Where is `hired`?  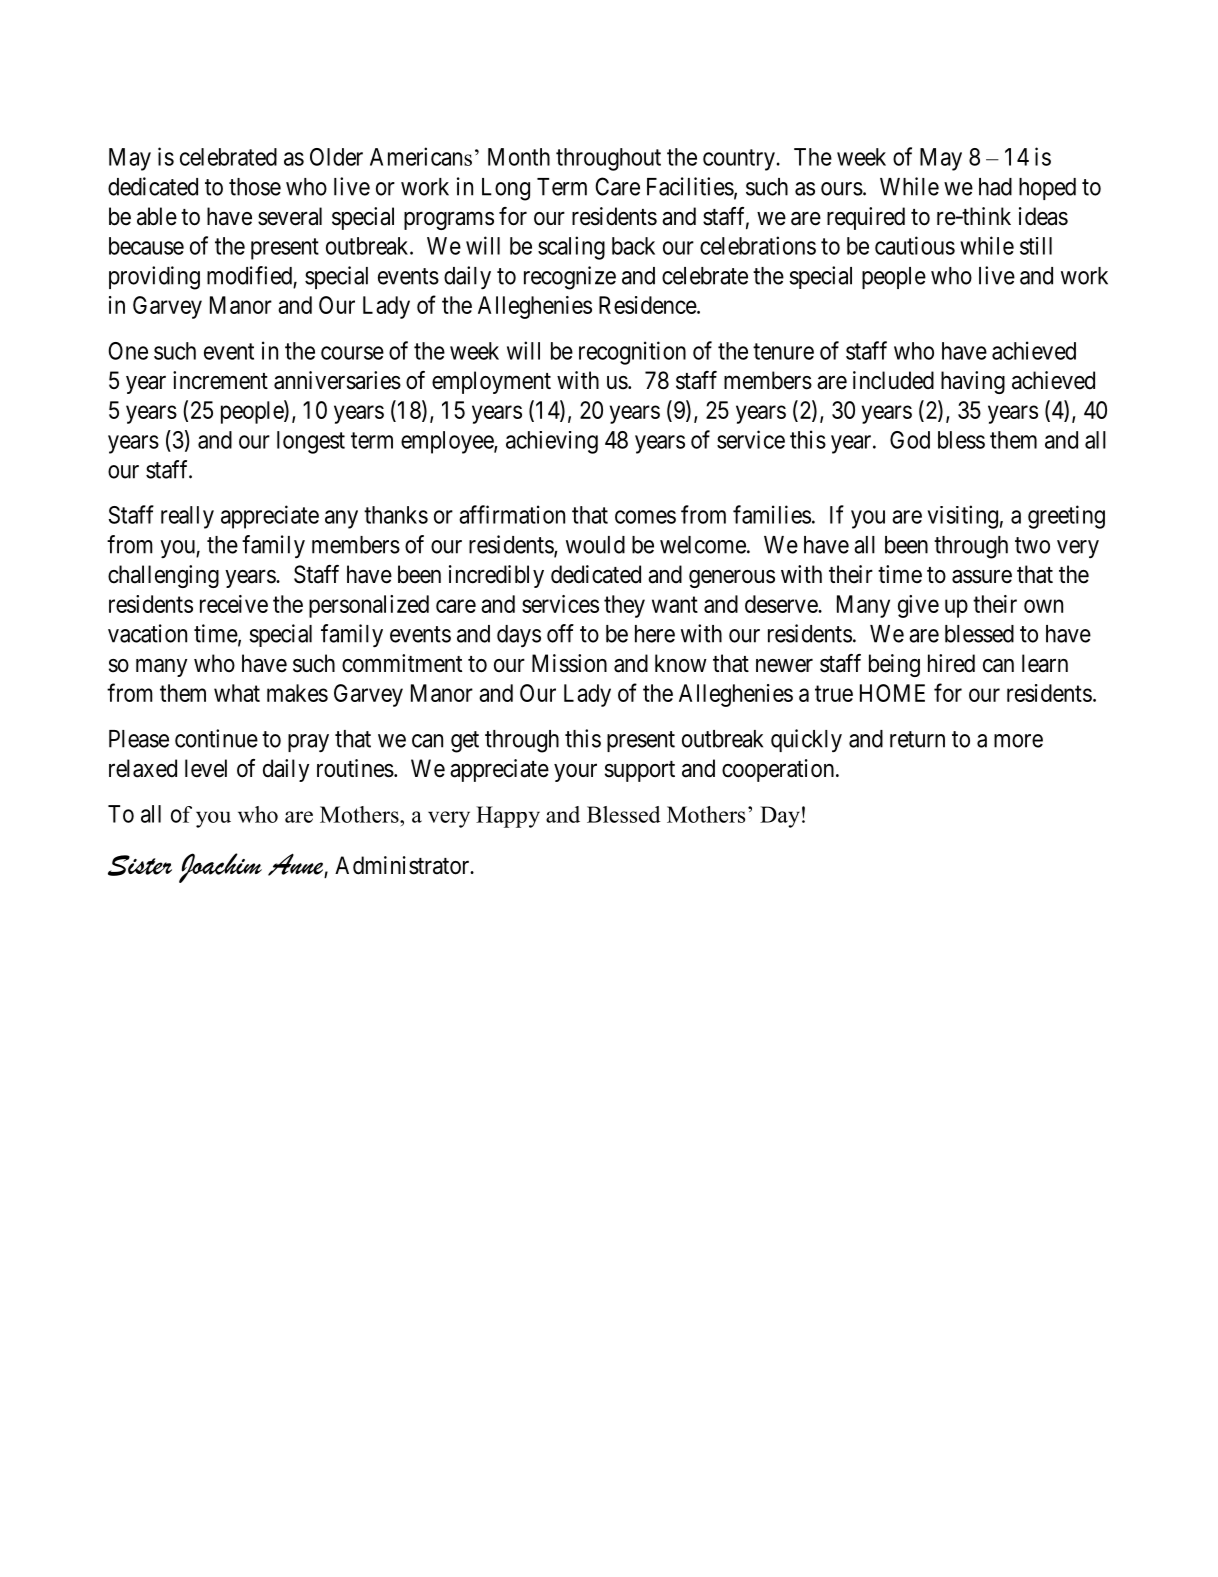
hired is located at coordinates (951, 663).
